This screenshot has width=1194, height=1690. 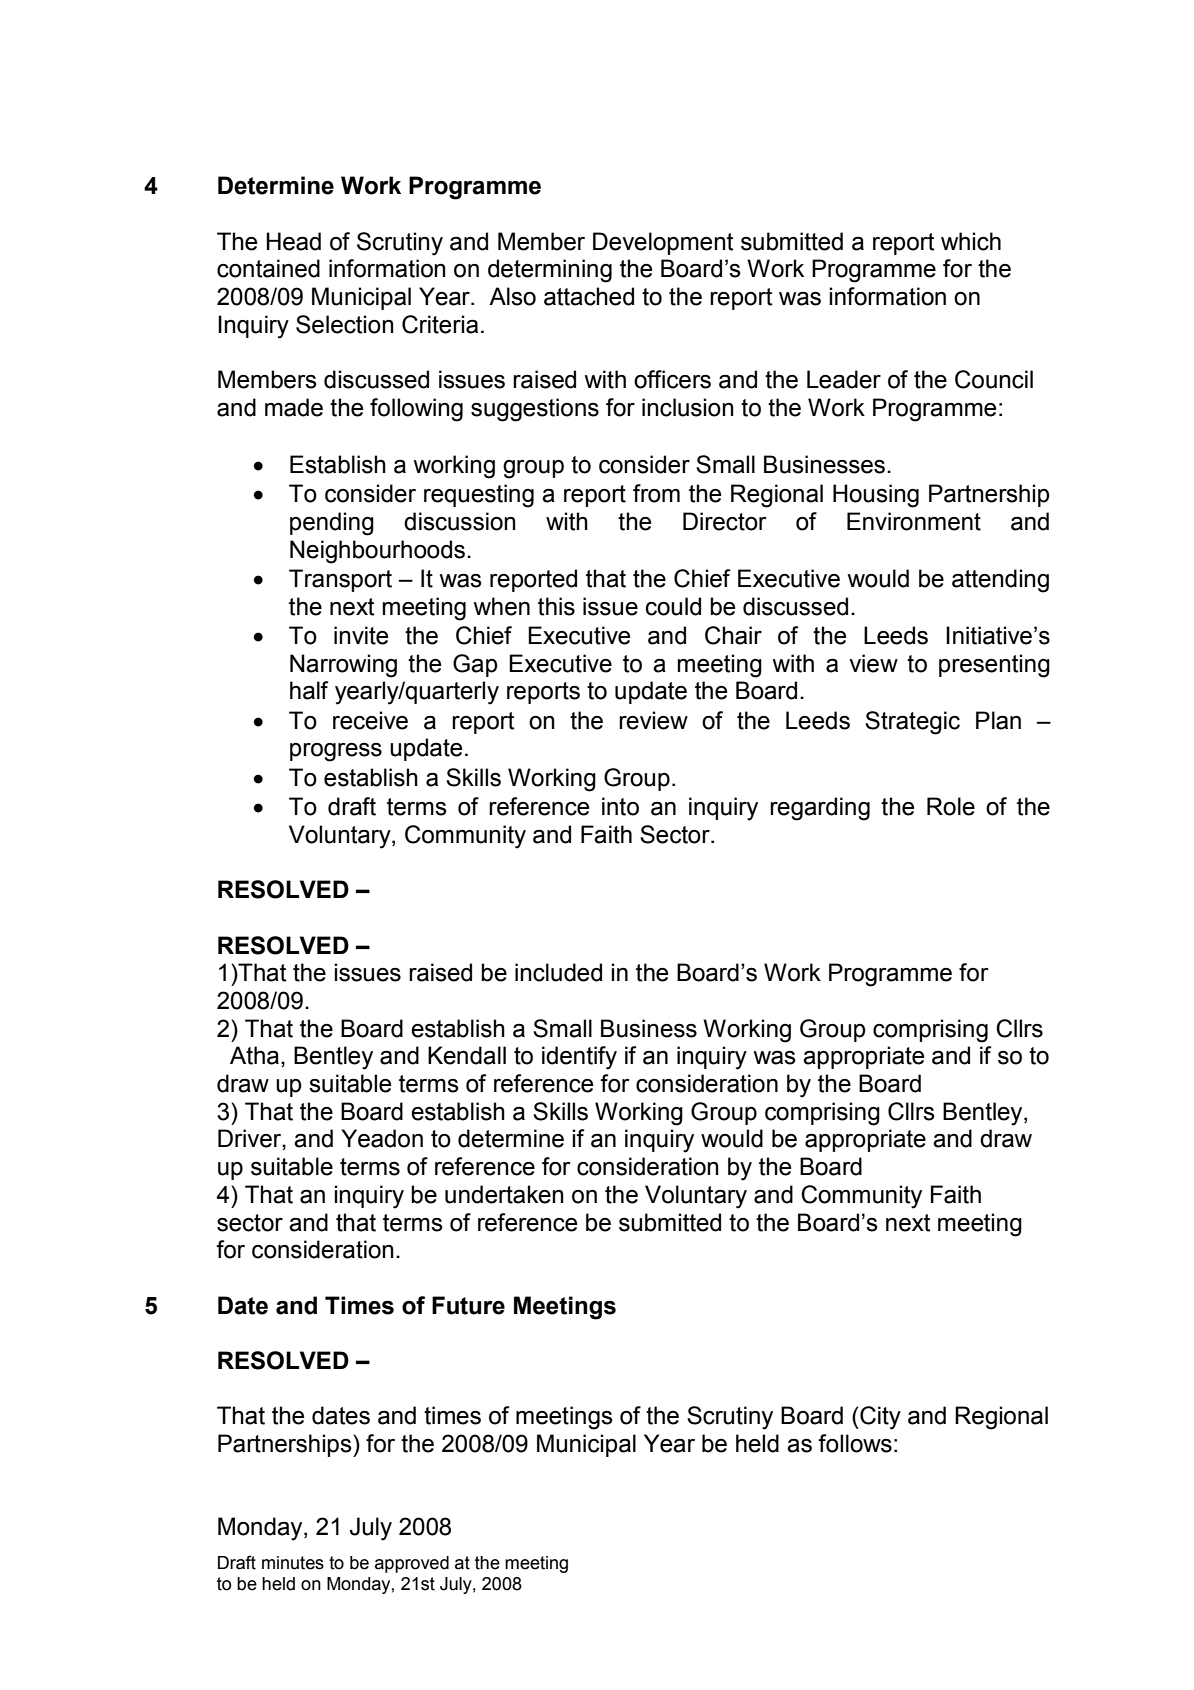 I want to click on progress, so click(x=336, y=752).
